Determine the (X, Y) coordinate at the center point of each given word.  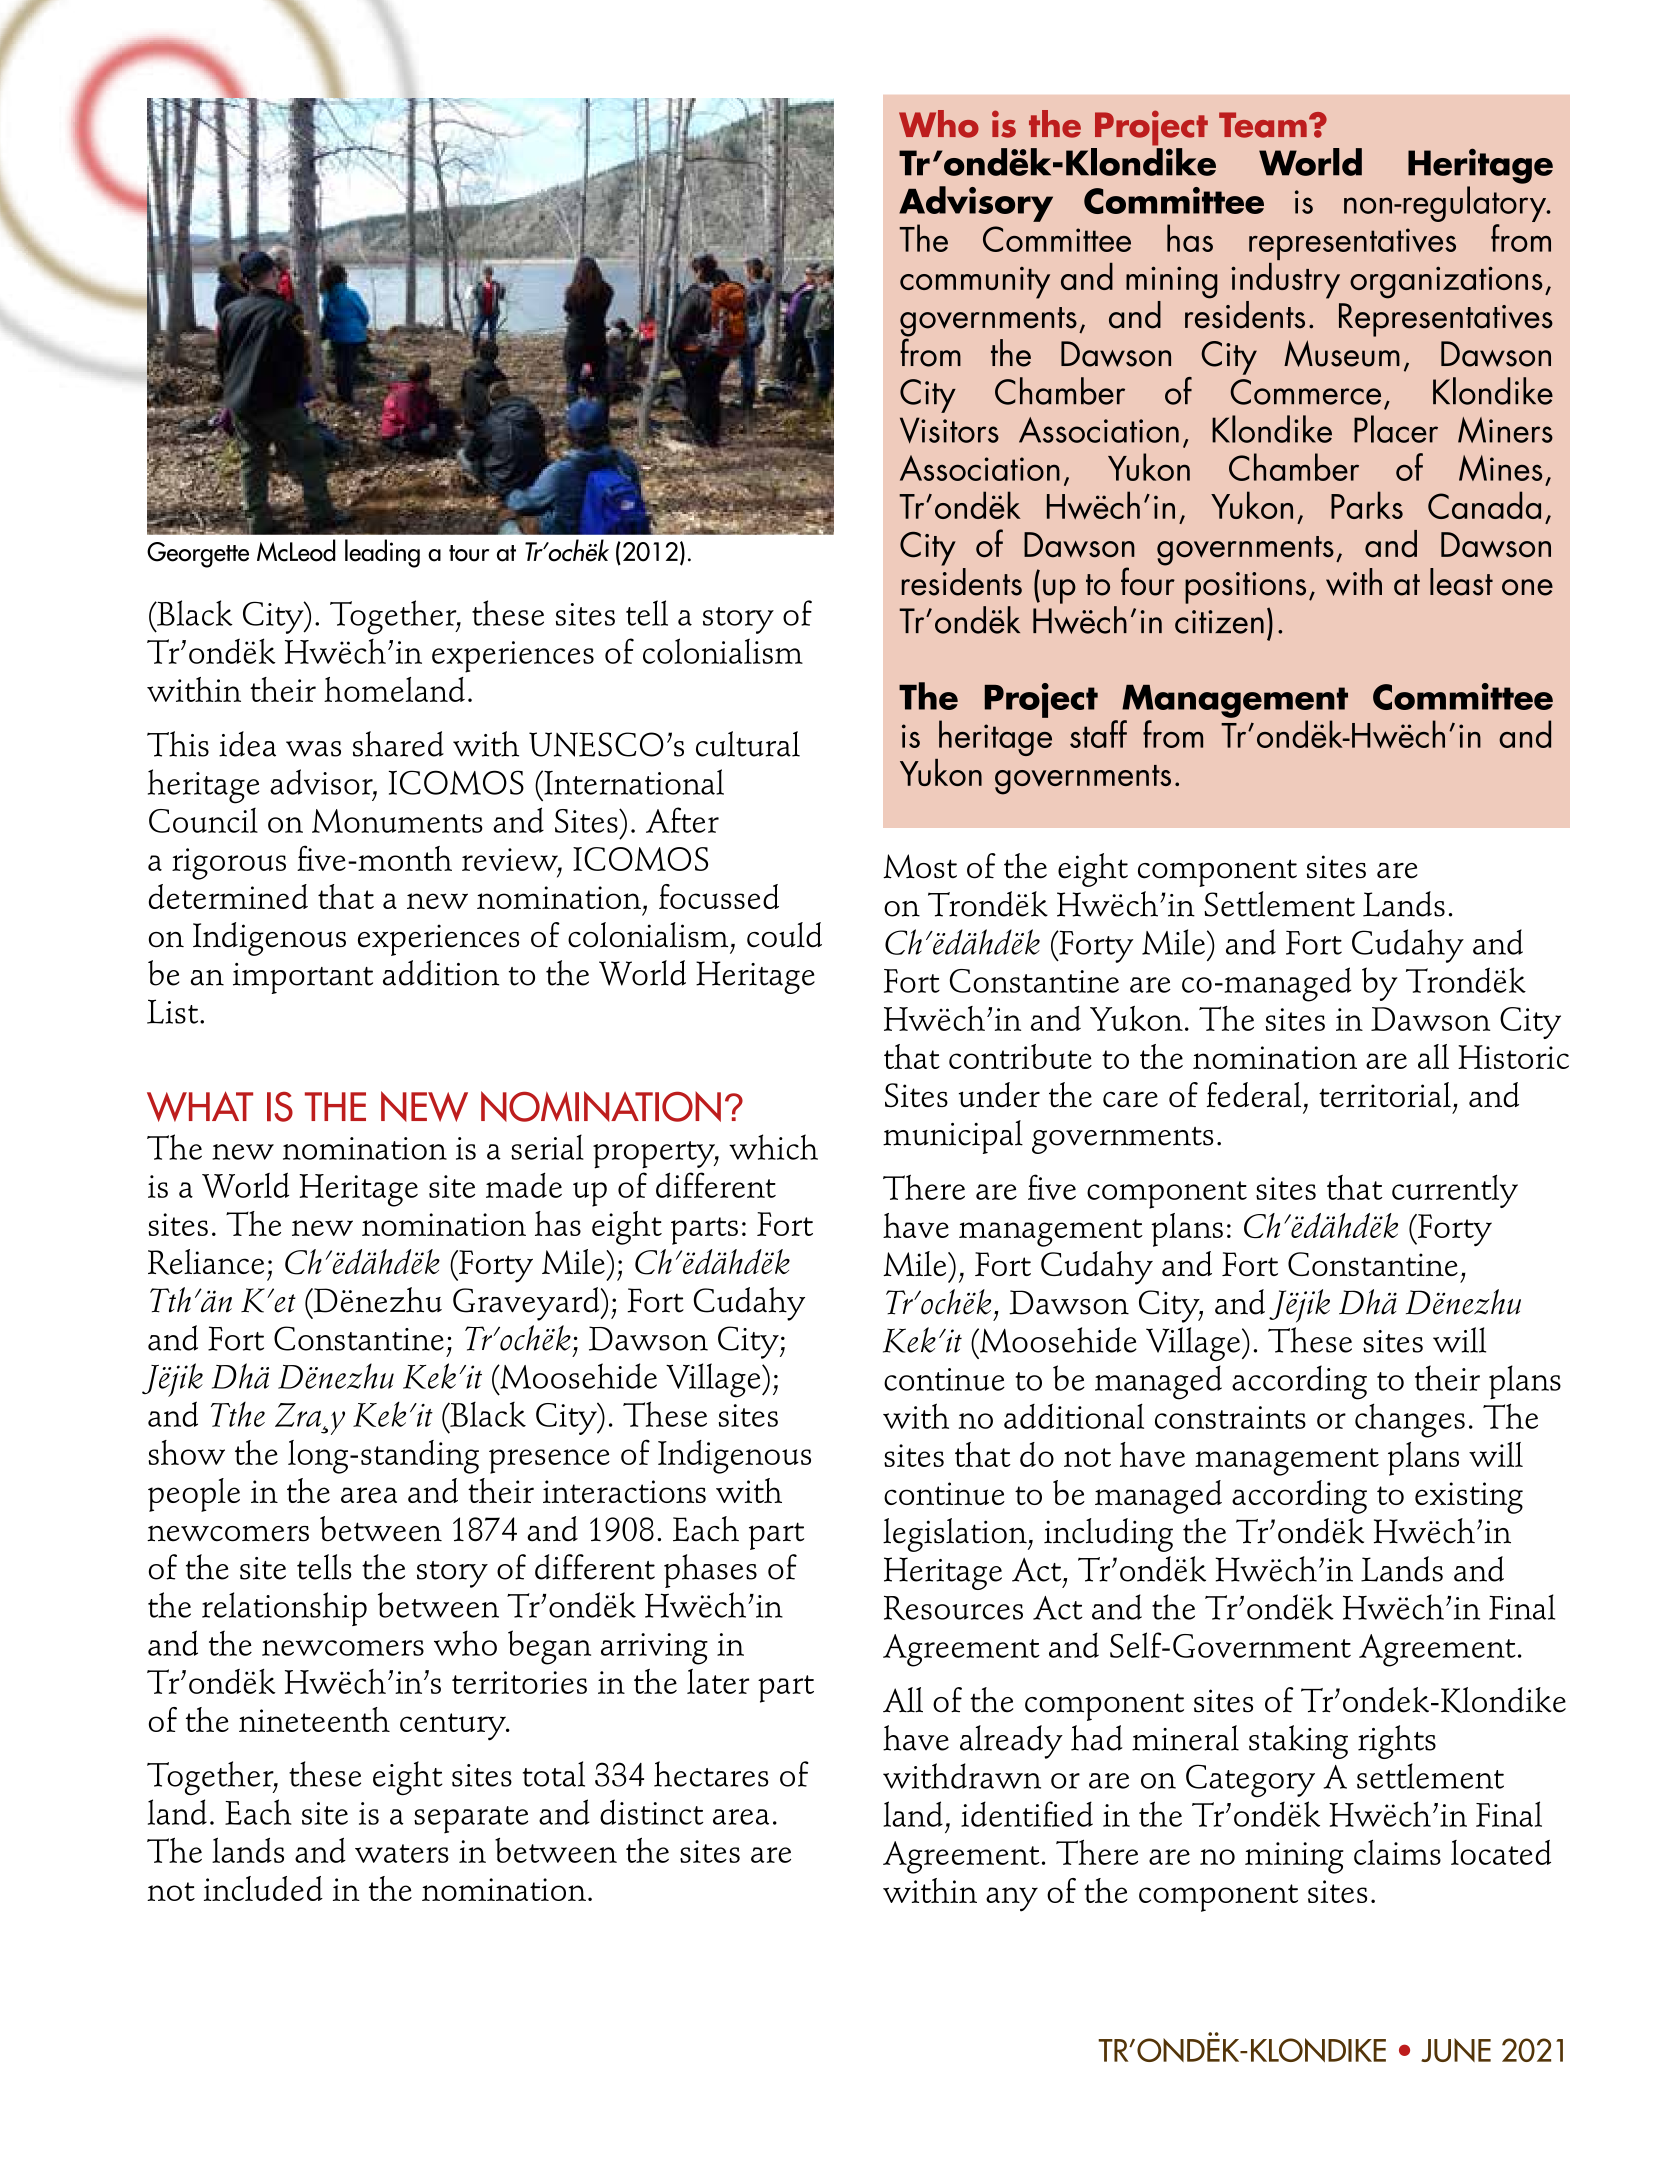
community (975, 283)
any (1012, 1899)
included (263, 1888)
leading (382, 553)
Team (1263, 125)
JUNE (1456, 2050)
